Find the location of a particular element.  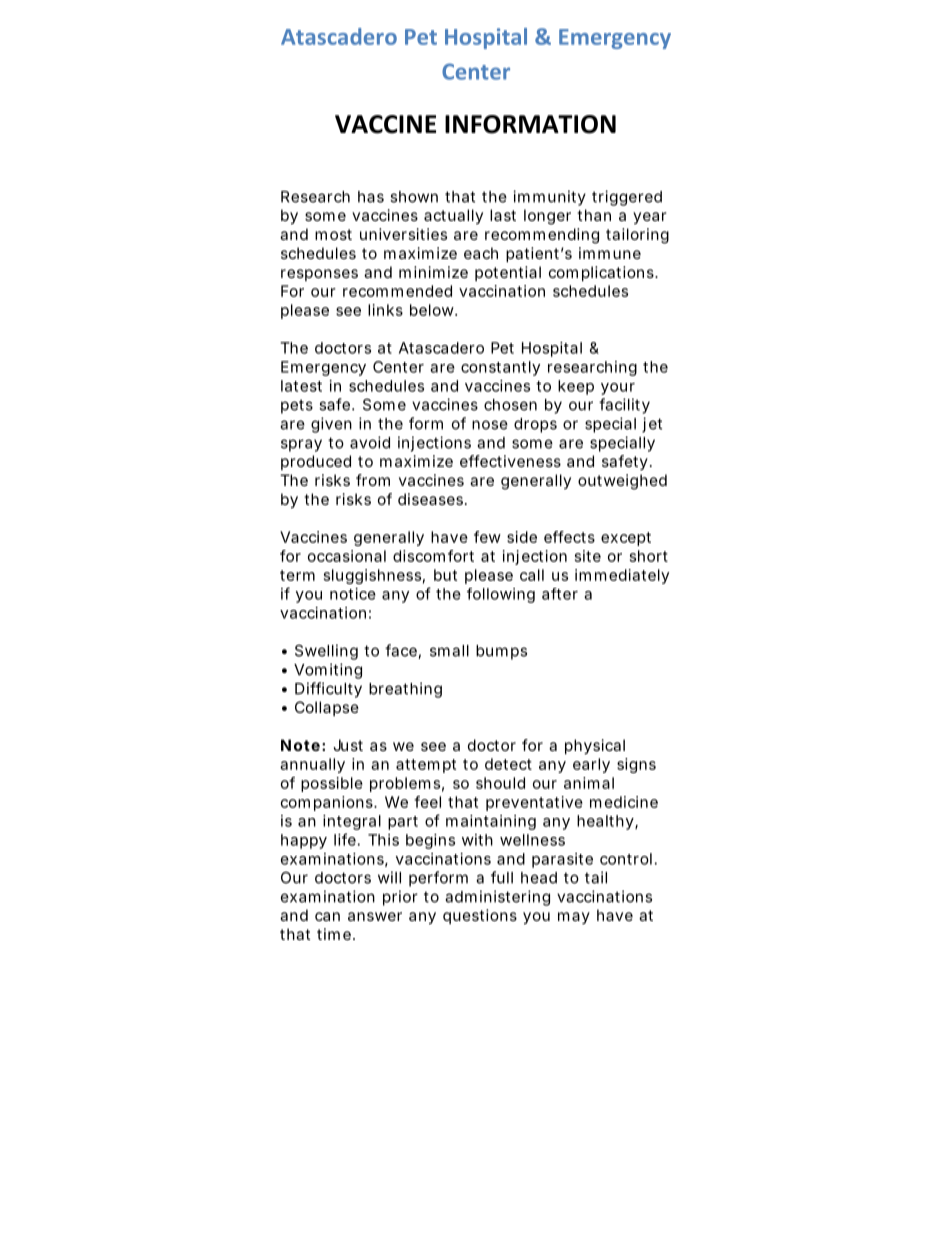

than is located at coordinates (594, 215).
